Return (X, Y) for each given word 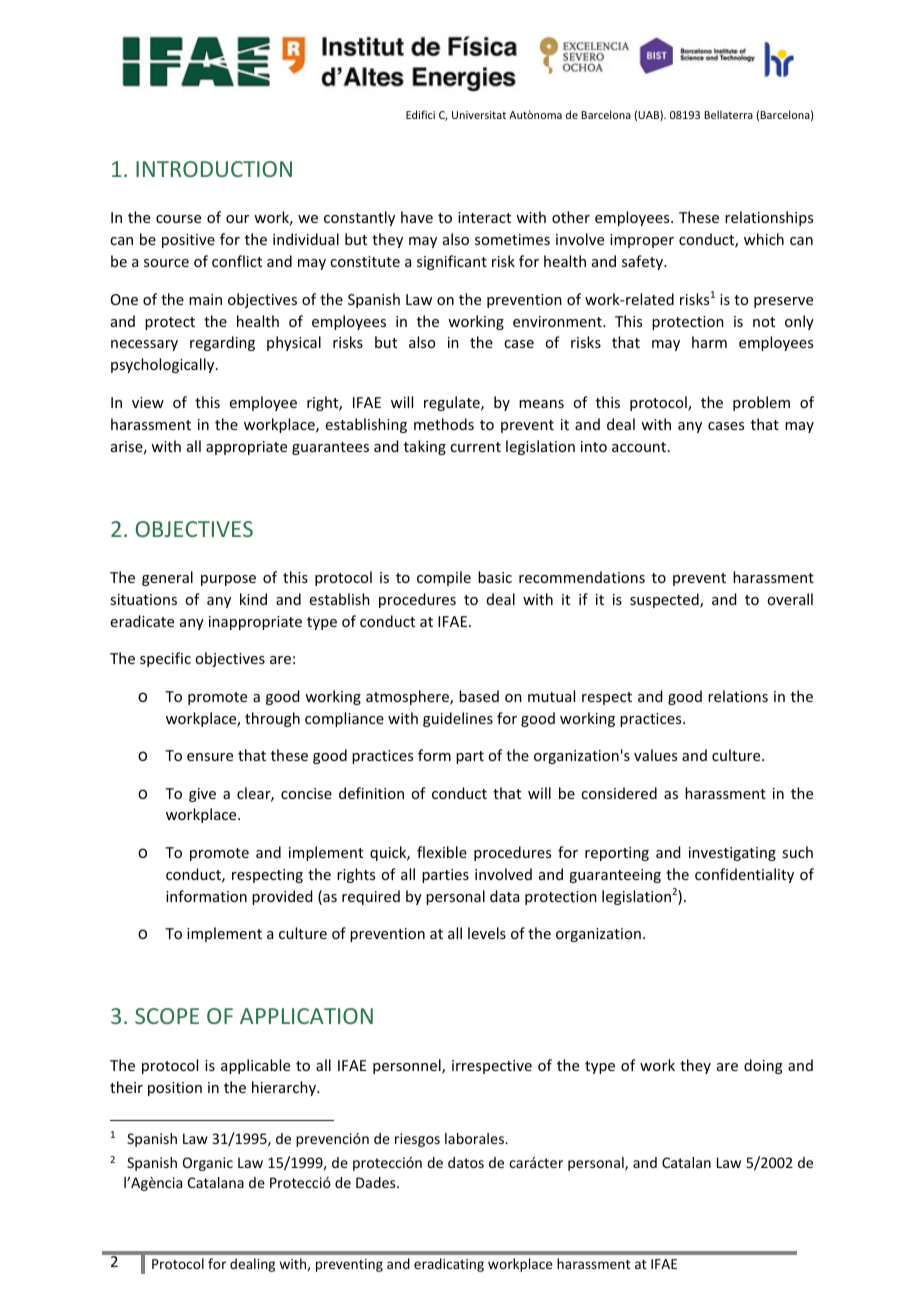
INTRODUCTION (214, 169)
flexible (442, 852)
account (640, 447)
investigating (732, 854)
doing (763, 1066)
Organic (208, 1164)
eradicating (449, 1265)
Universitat (479, 115)
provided (282, 897)
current (475, 447)
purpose (228, 580)
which (764, 239)
